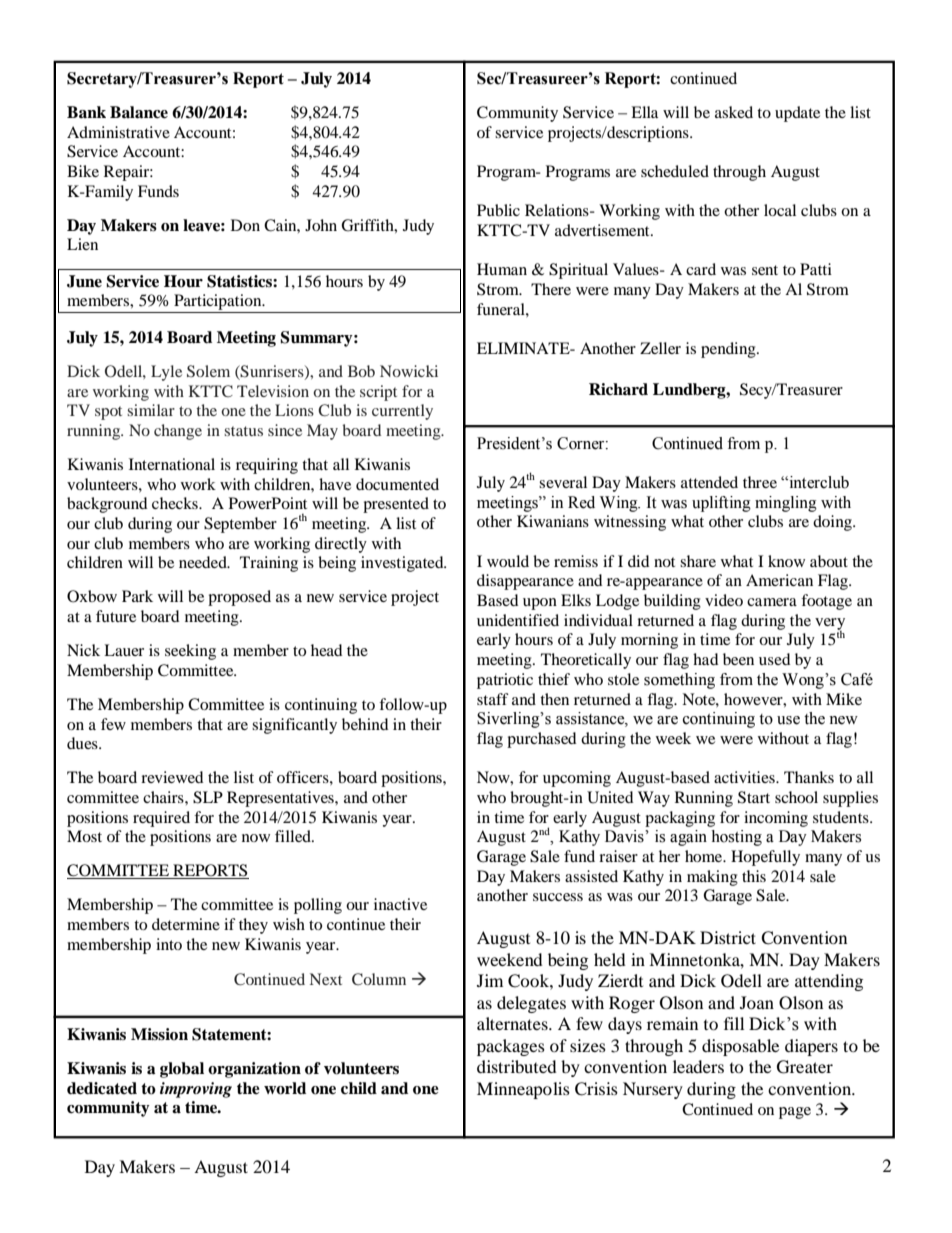  I want to click on Park, so click(137, 596).
